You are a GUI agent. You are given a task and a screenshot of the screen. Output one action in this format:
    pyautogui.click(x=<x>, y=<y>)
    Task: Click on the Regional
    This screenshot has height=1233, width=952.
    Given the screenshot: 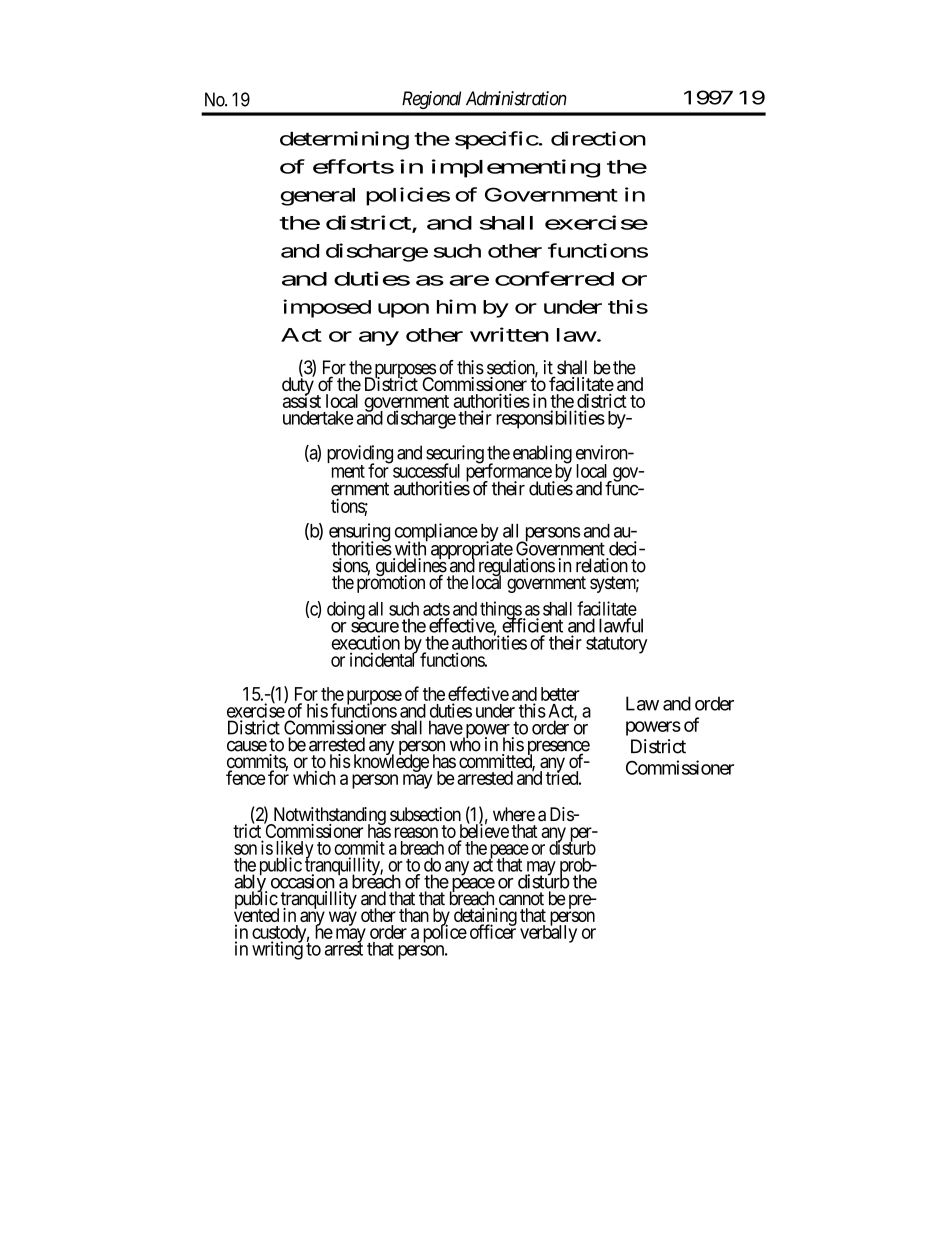 What is the action you would take?
    pyautogui.click(x=431, y=100)
